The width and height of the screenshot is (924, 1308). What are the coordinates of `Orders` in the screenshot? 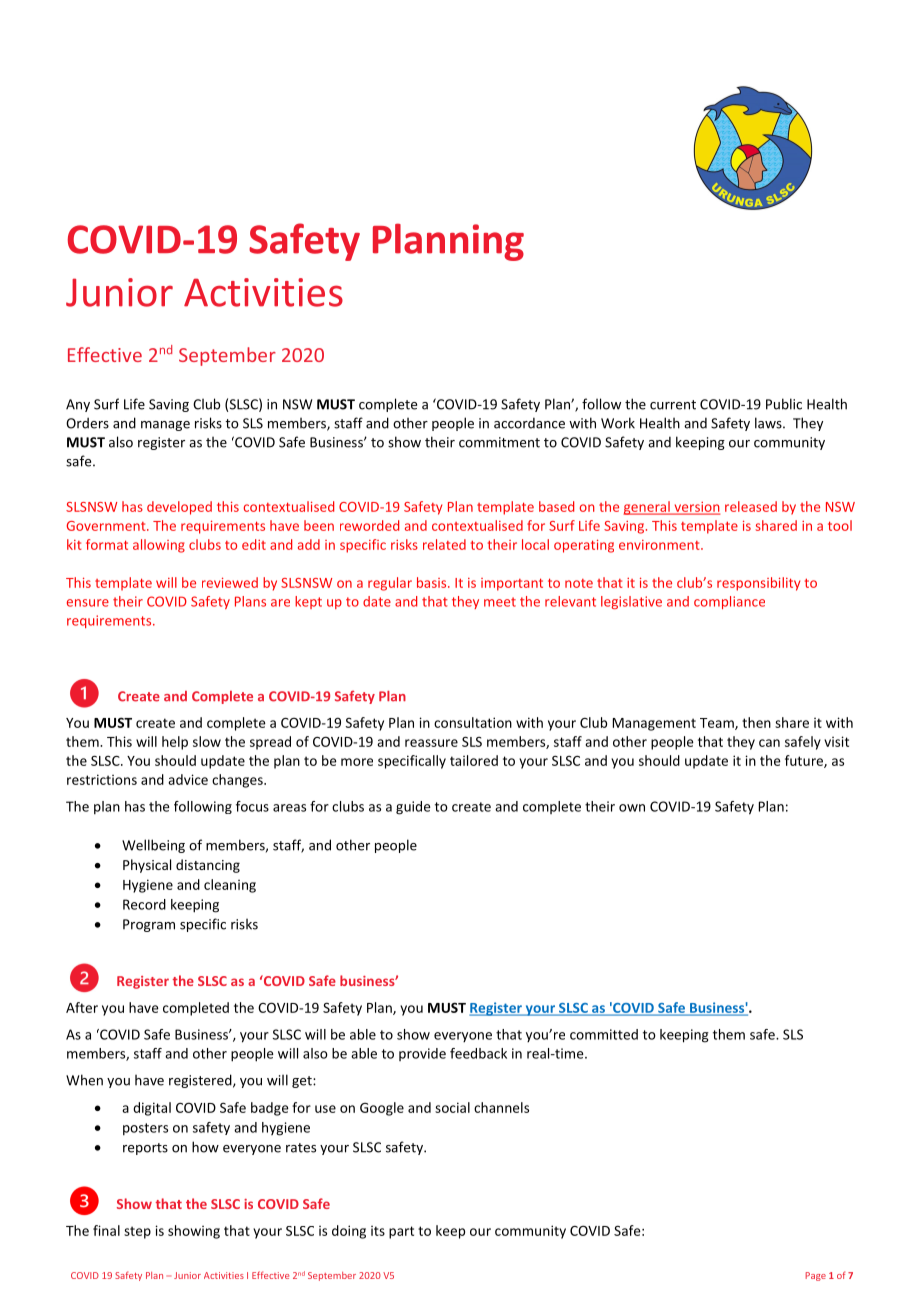 It's located at (87, 423).
